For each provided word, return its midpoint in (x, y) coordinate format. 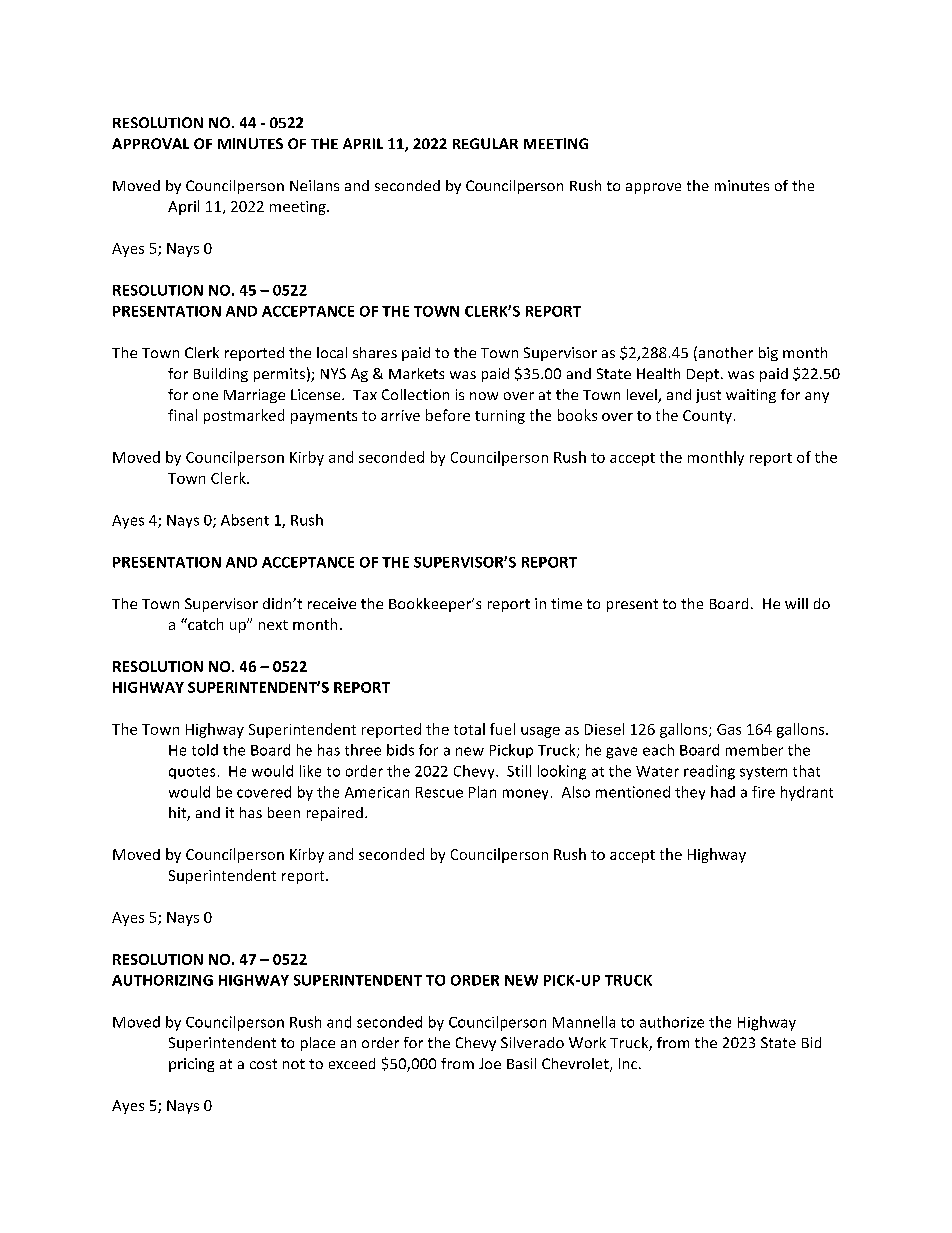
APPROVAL (150, 143)
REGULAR (485, 143)
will (796, 603)
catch (204, 624)
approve (653, 188)
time (566, 603)
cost (263, 1064)
